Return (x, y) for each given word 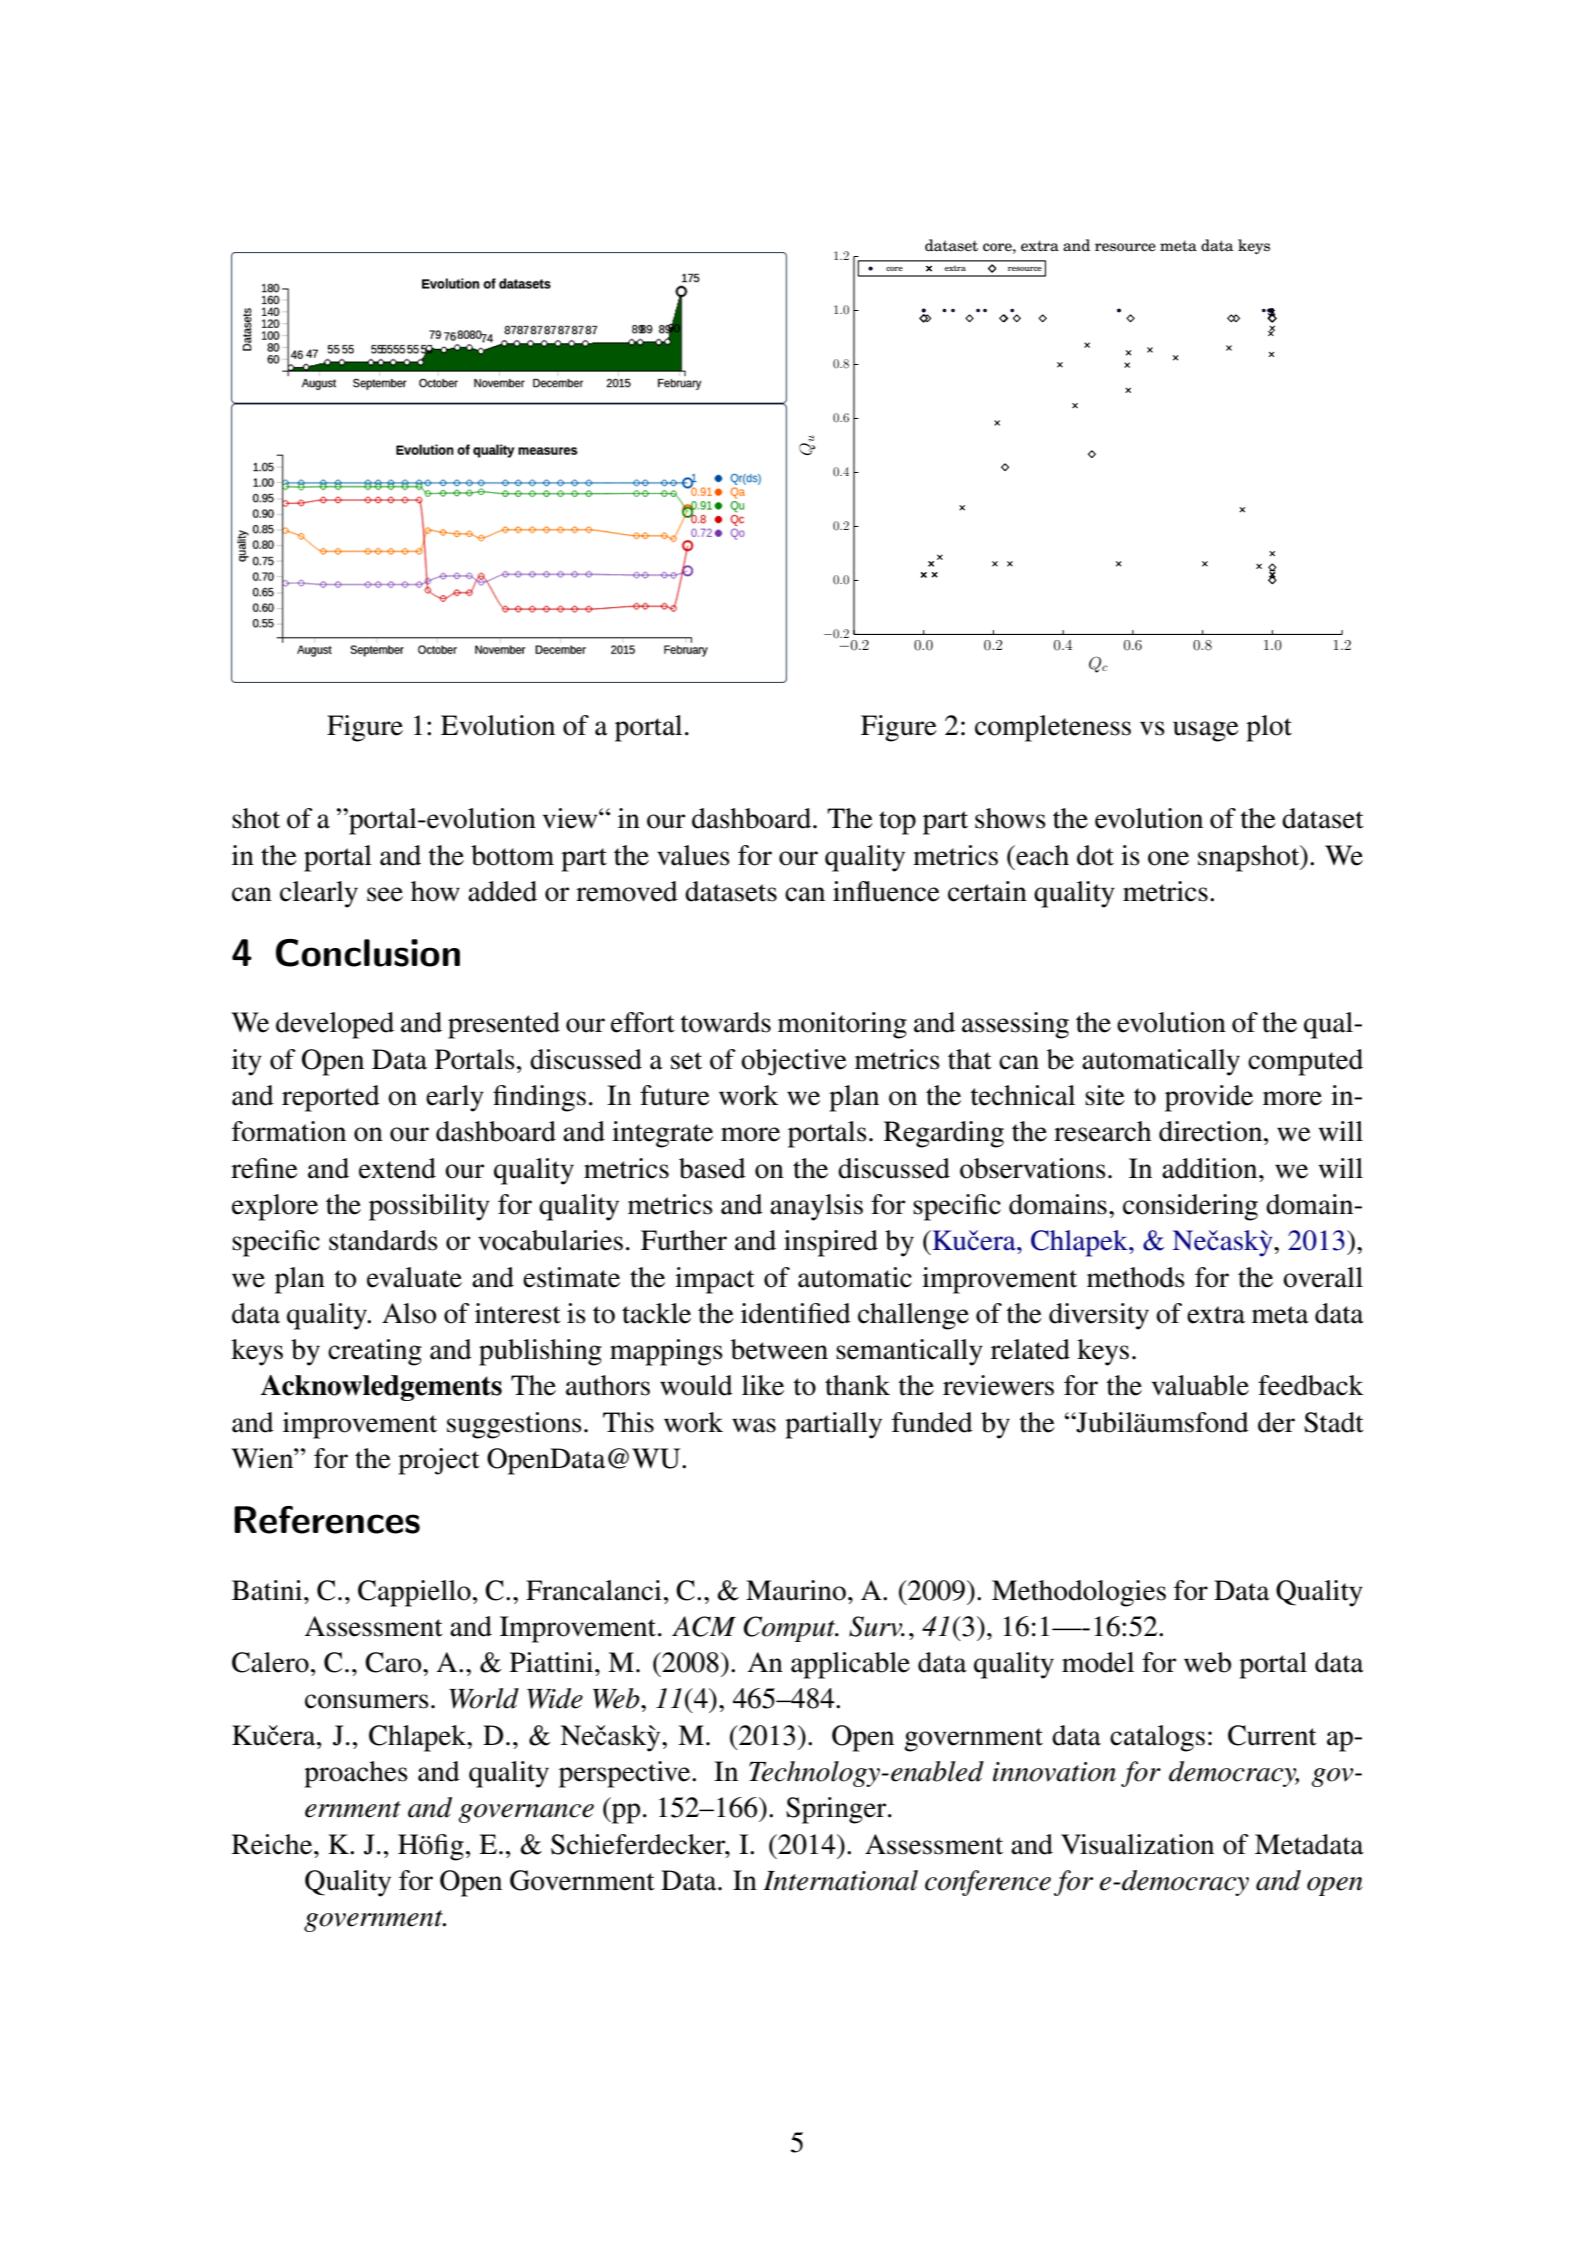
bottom (512, 855)
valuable (1200, 1385)
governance (526, 1813)
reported (331, 1098)
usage (1206, 731)
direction (1212, 1131)
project (439, 1461)
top (897, 823)
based (712, 1168)
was (754, 1425)
